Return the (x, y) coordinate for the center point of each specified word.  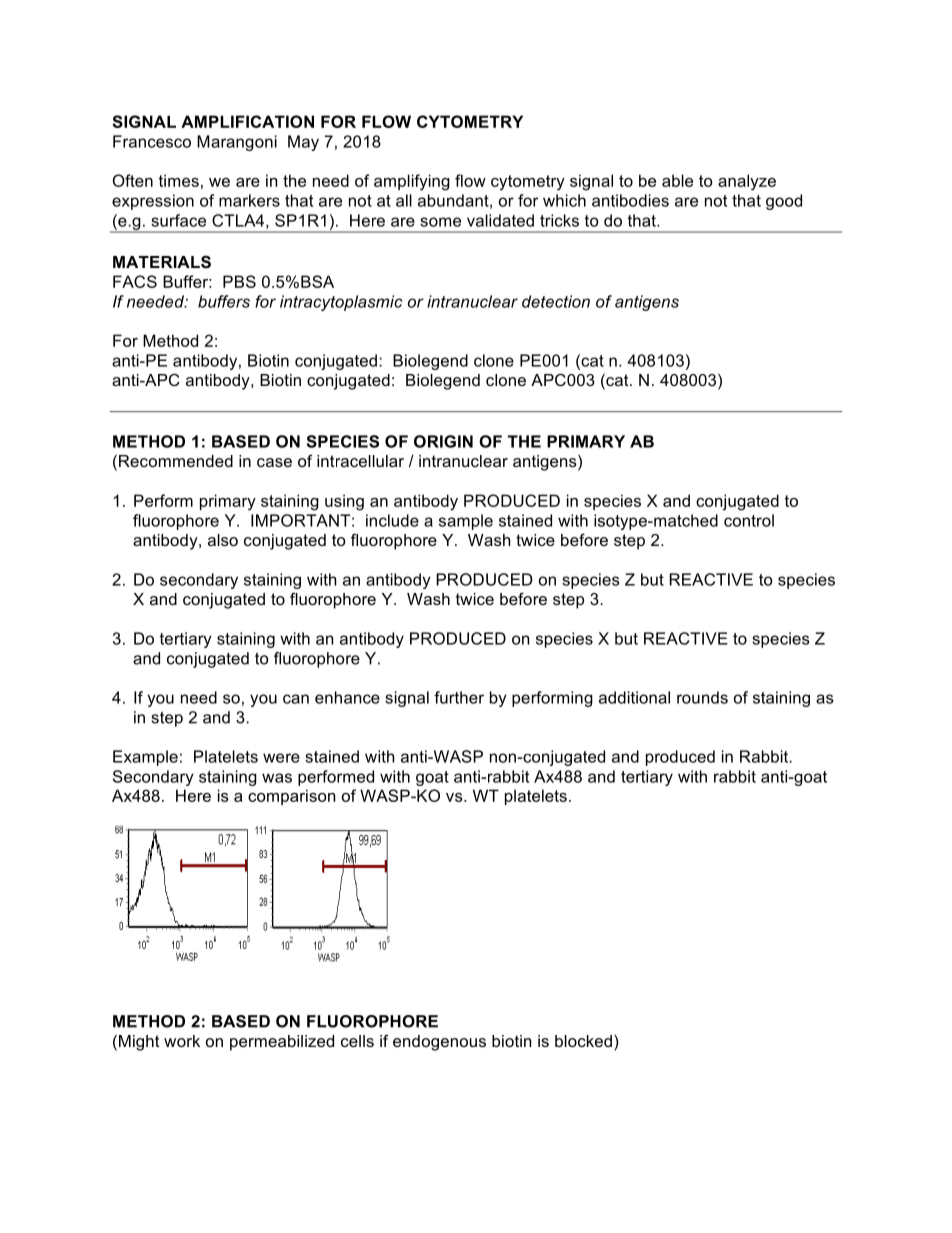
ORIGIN (443, 441)
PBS (239, 281)
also (223, 540)
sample (466, 522)
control (749, 520)
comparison (291, 797)
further (459, 697)
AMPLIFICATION (247, 121)
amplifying (412, 182)
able (677, 180)
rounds (702, 697)
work (182, 1041)
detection (556, 301)
